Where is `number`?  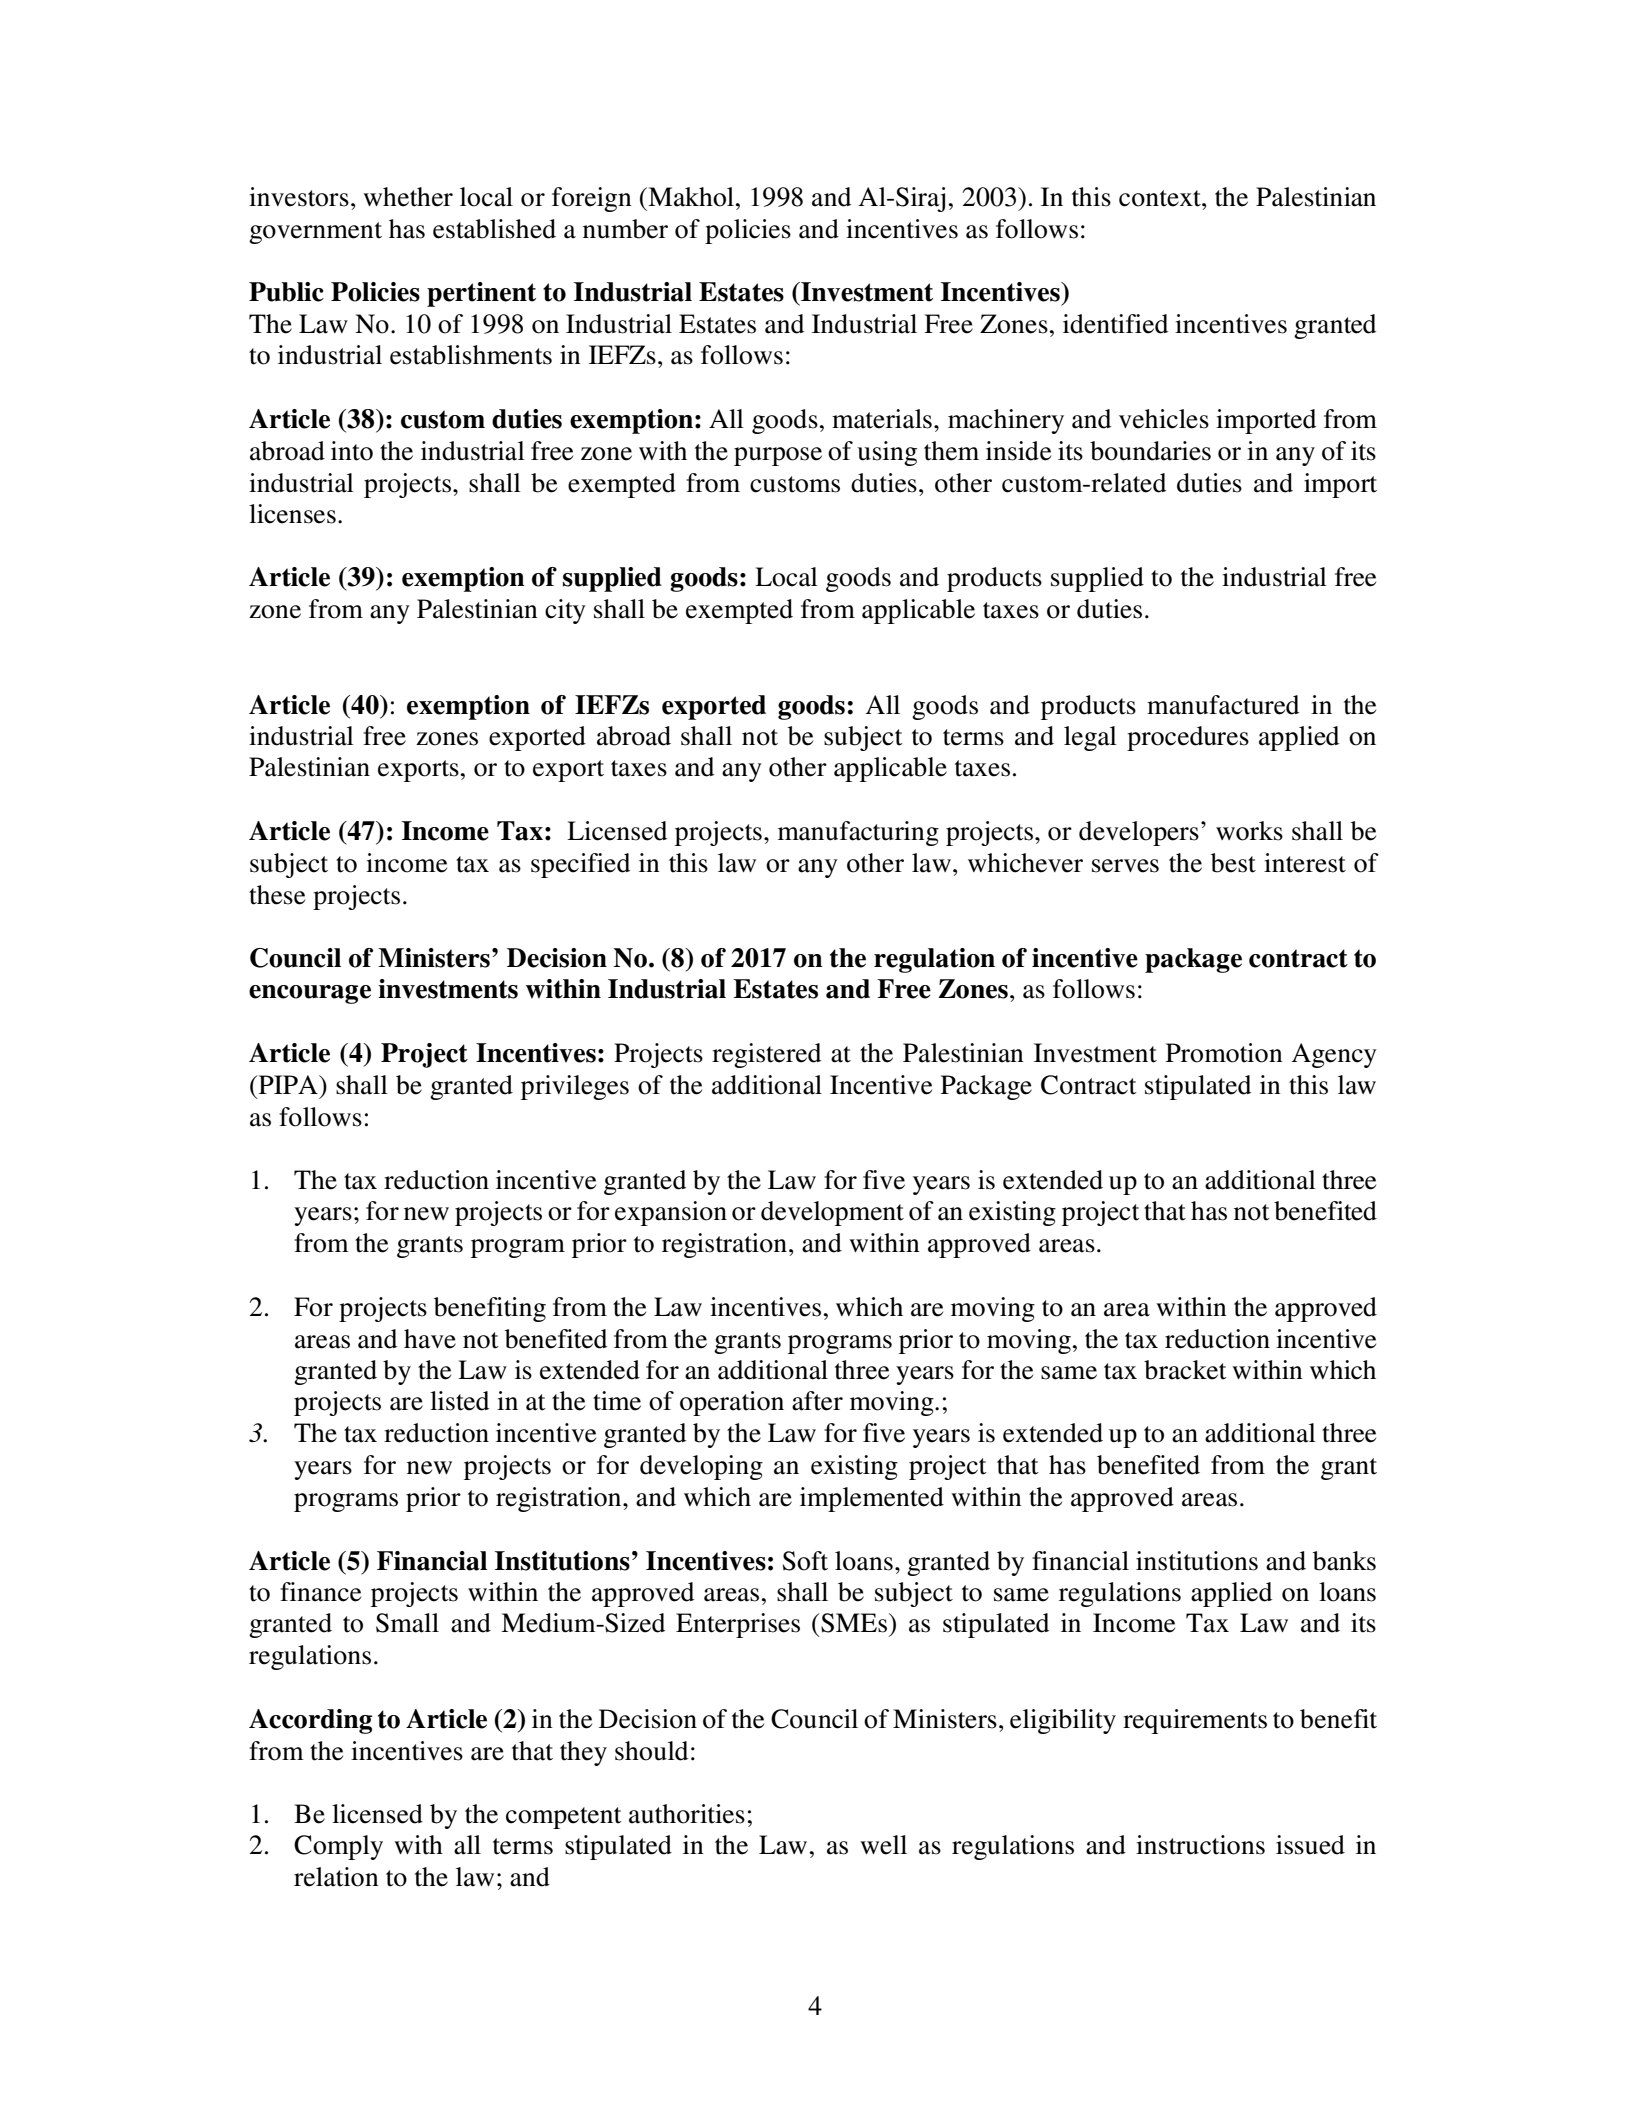
number is located at coordinates (625, 229).
